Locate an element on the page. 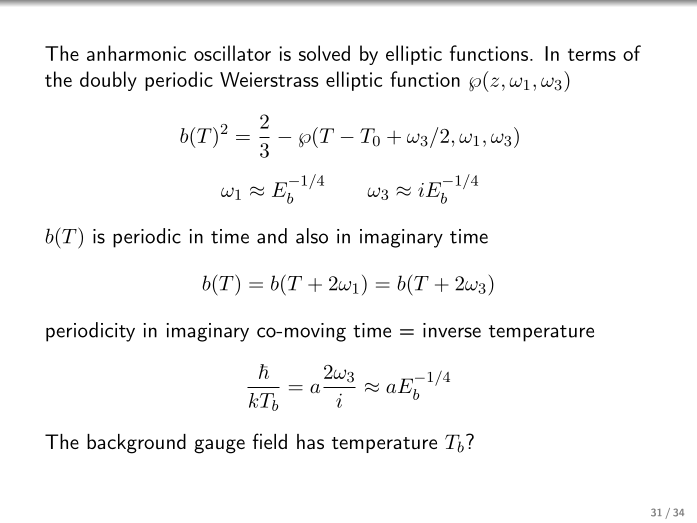 The width and height of the page is (697, 523). also is located at coordinates (312, 236).
